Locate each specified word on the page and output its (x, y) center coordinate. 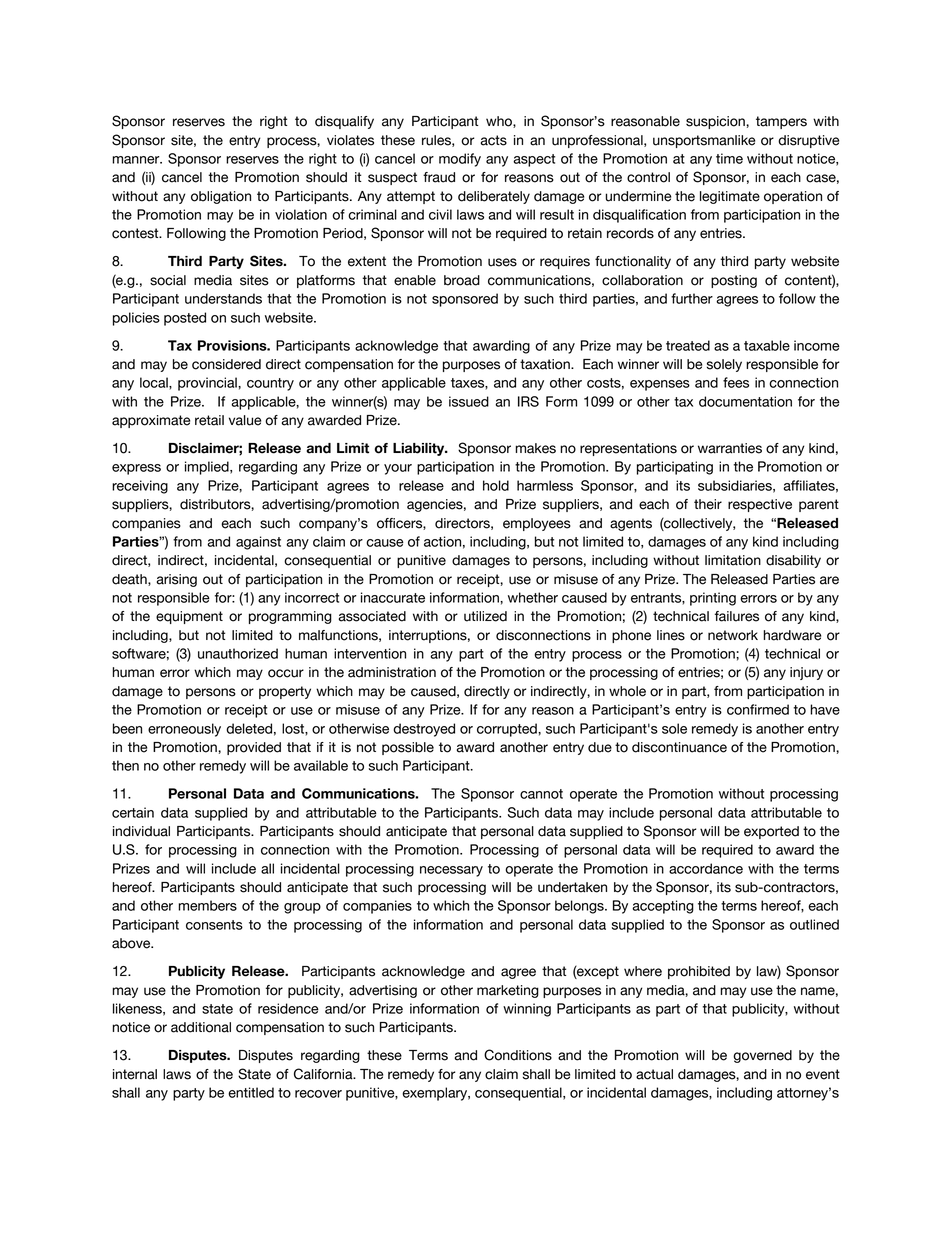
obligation (221, 197)
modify (460, 160)
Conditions (518, 1055)
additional (201, 1027)
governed (762, 1056)
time (729, 158)
